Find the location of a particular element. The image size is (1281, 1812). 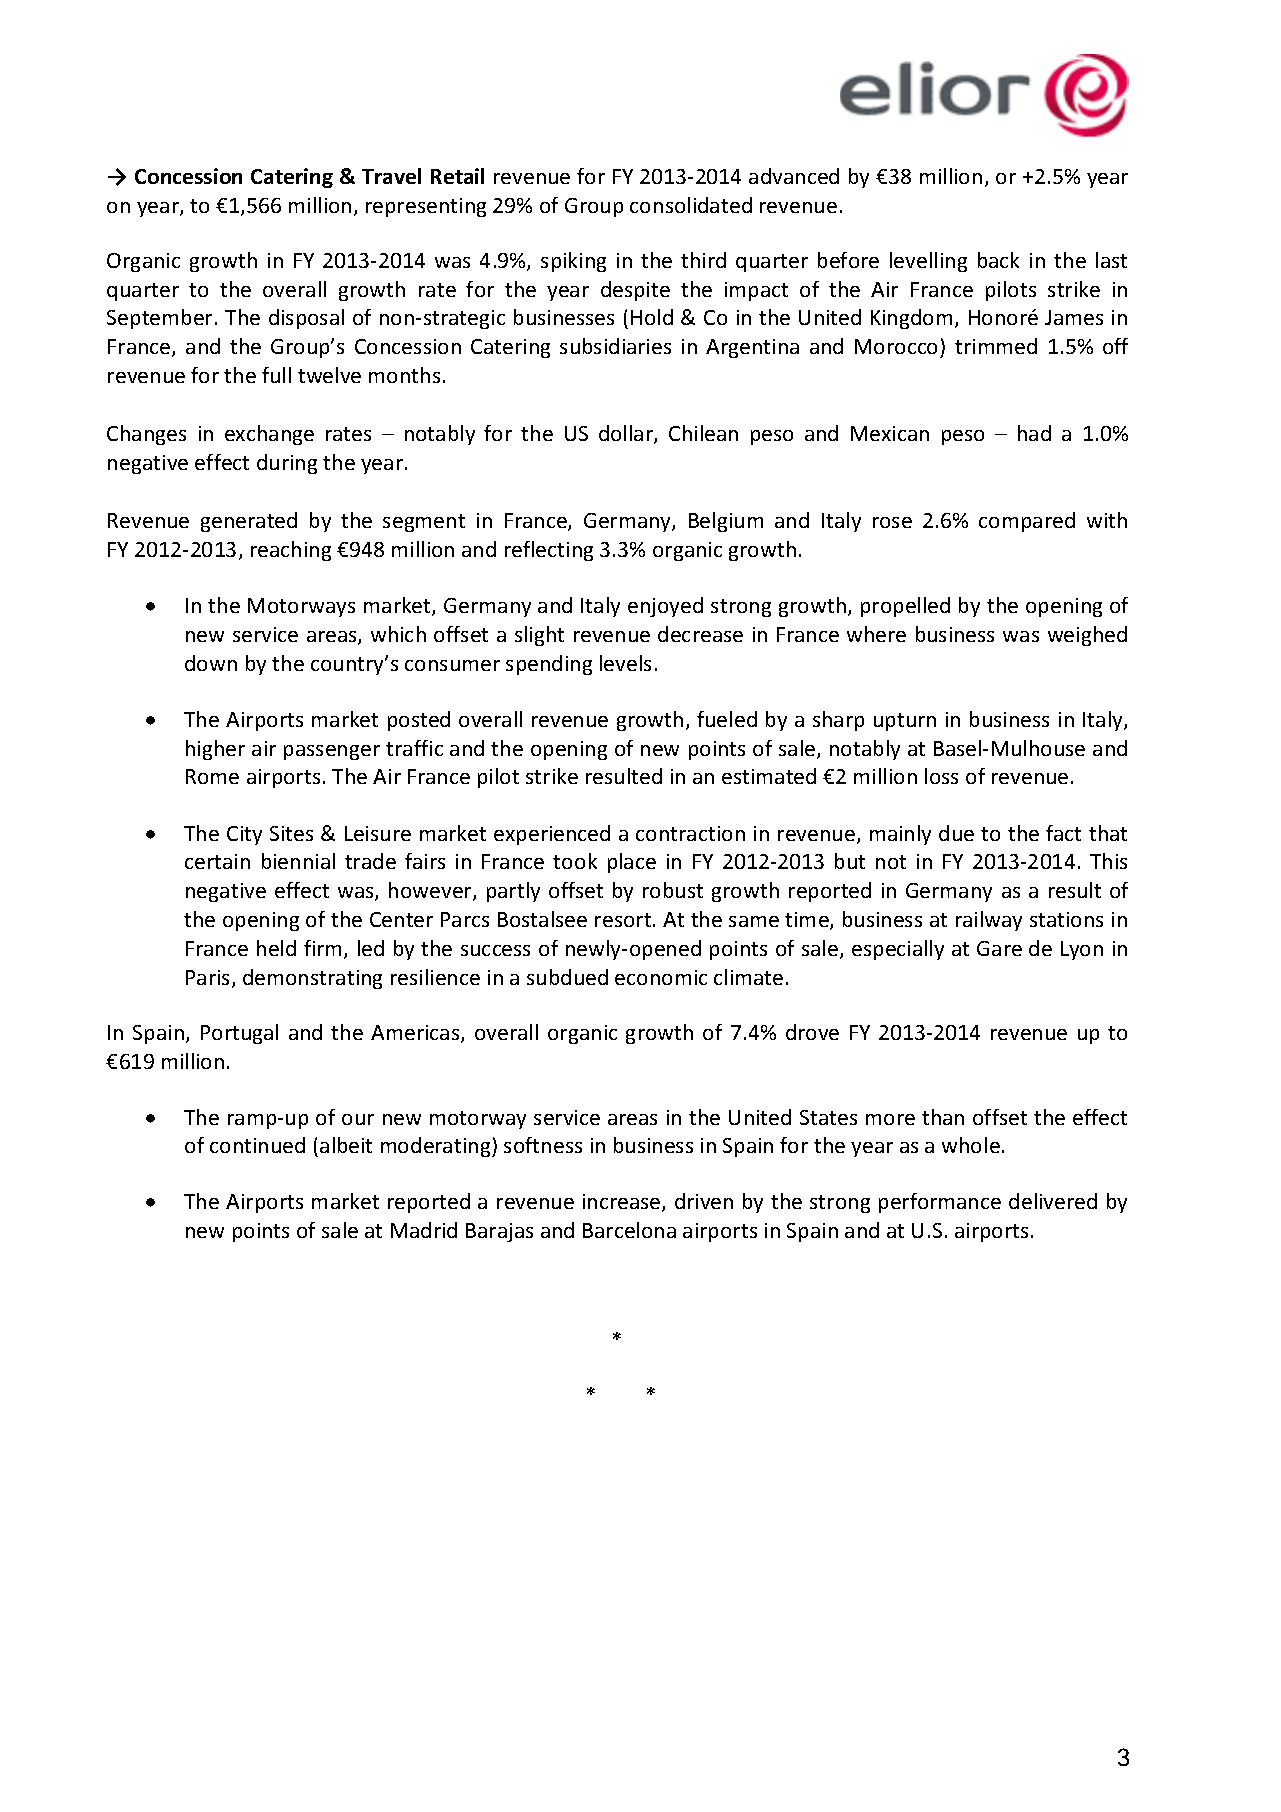

increase is located at coordinates (623, 1203).
